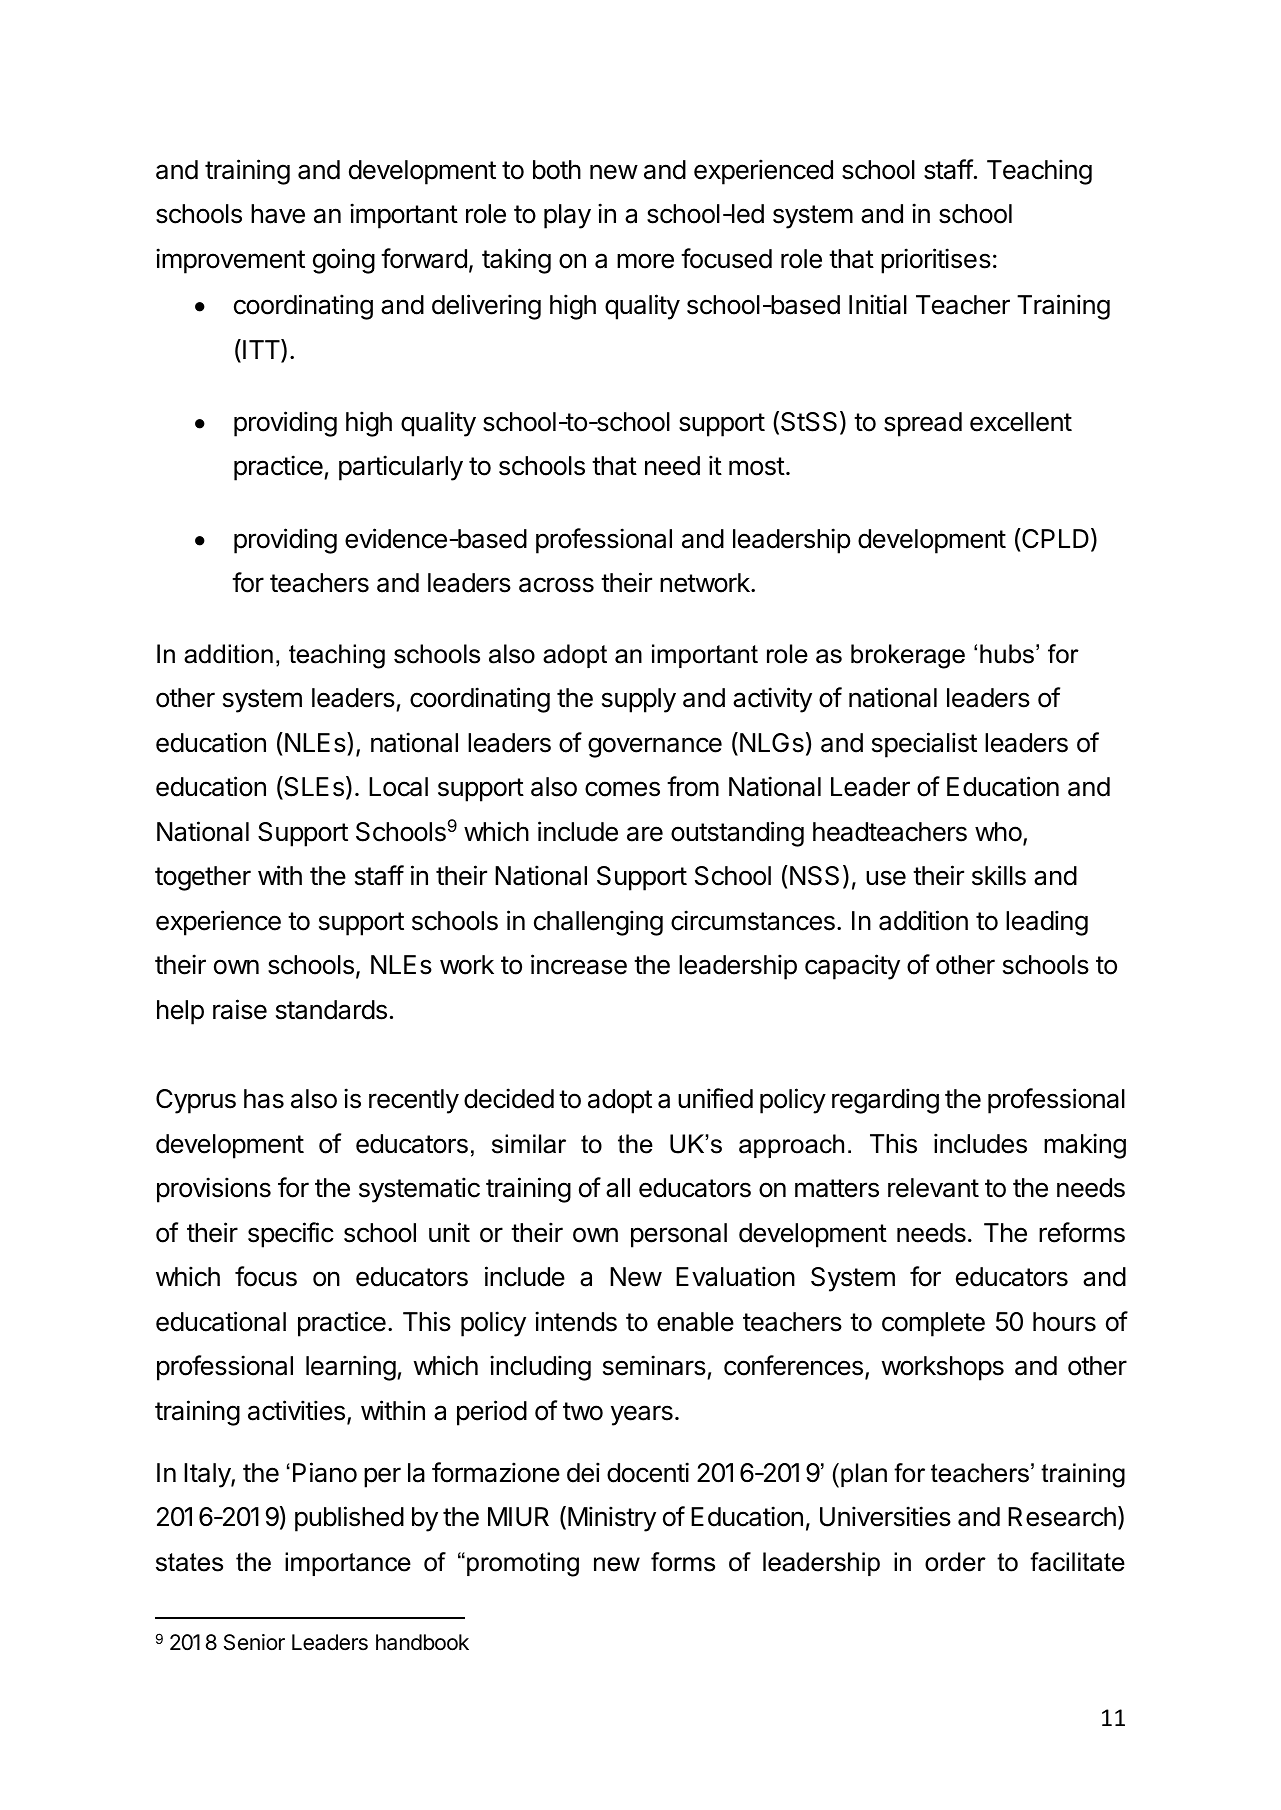  I want to click on have, so click(278, 214).
